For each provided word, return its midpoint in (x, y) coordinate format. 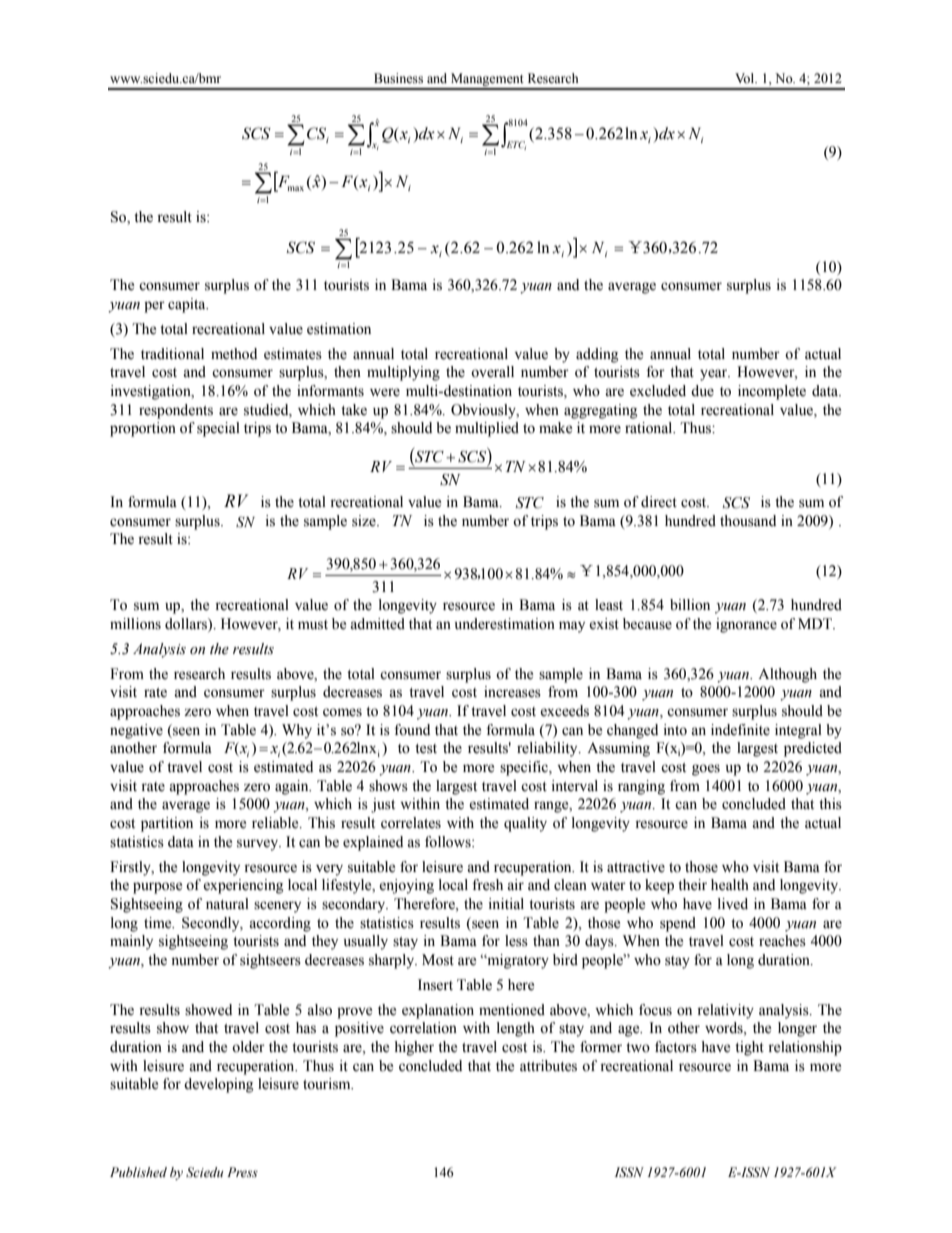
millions (135, 624)
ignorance (746, 625)
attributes (548, 1066)
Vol (746, 78)
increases (512, 692)
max (296, 188)
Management (487, 81)
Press (242, 1172)
